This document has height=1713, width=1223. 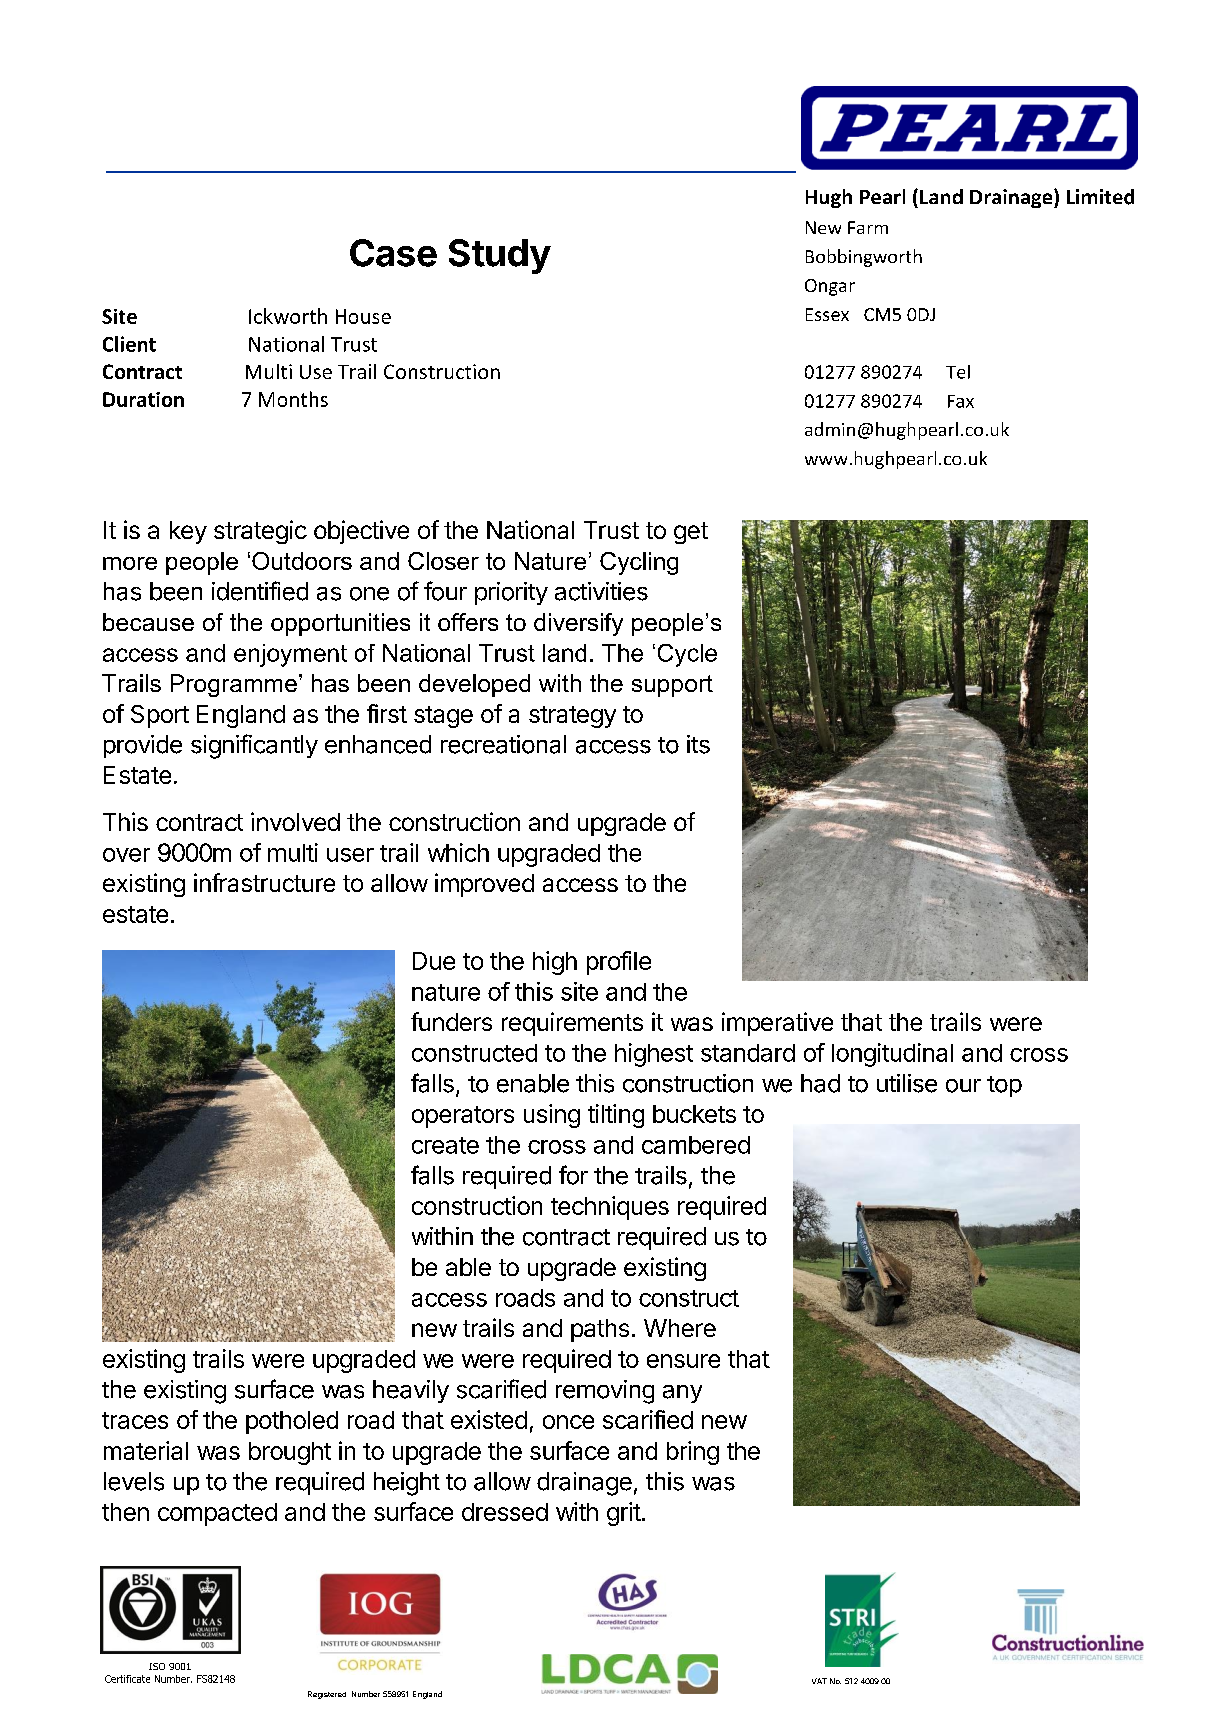 What do you see at coordinates (1004, 1086) in the document?
I see `top` at bounding box center [1004, 1086].
